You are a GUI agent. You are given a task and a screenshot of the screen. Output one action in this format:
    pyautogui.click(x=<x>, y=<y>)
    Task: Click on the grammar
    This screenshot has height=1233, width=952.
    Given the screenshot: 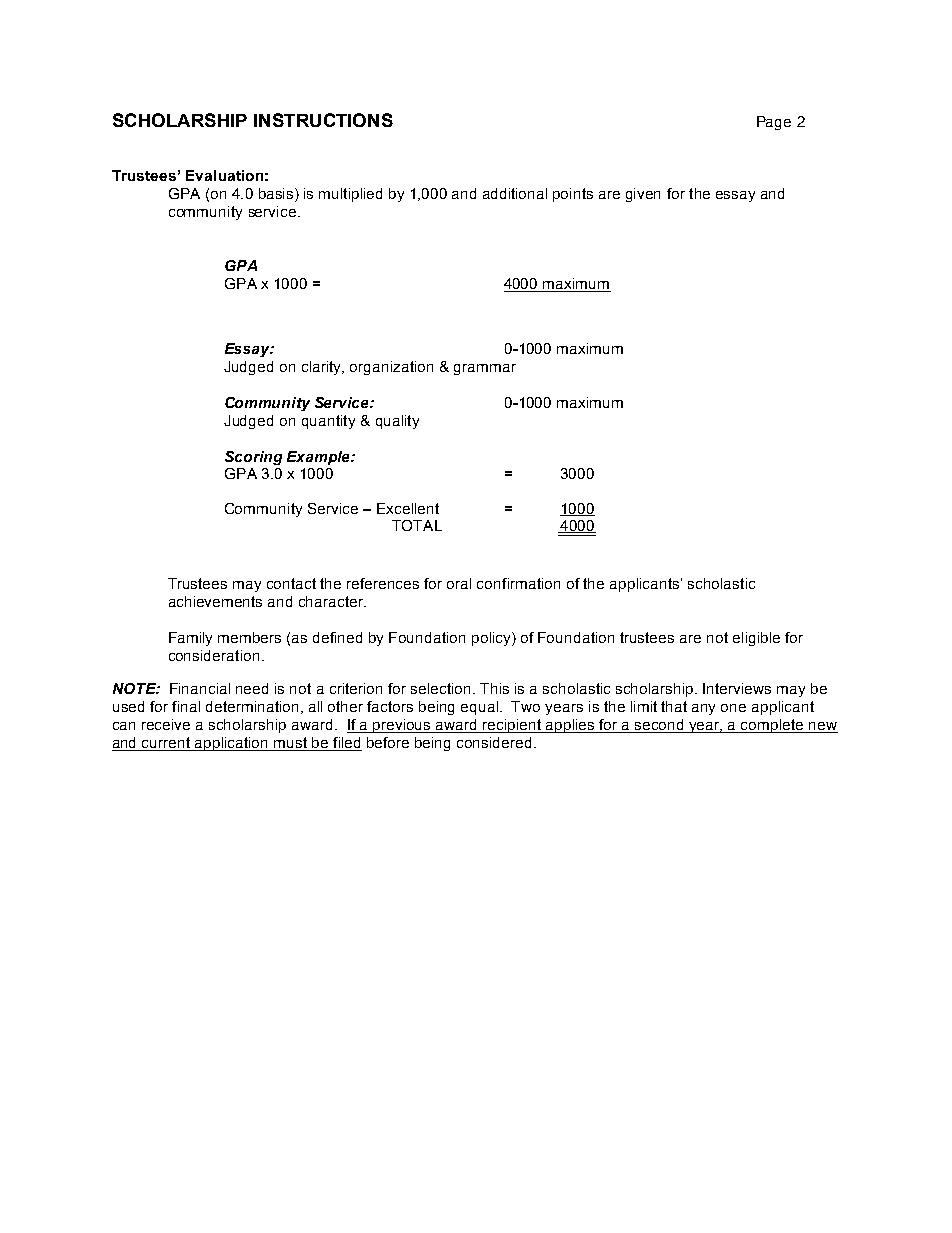 What is the action you would take?
    pyautogui.click(x=485, y=369)
